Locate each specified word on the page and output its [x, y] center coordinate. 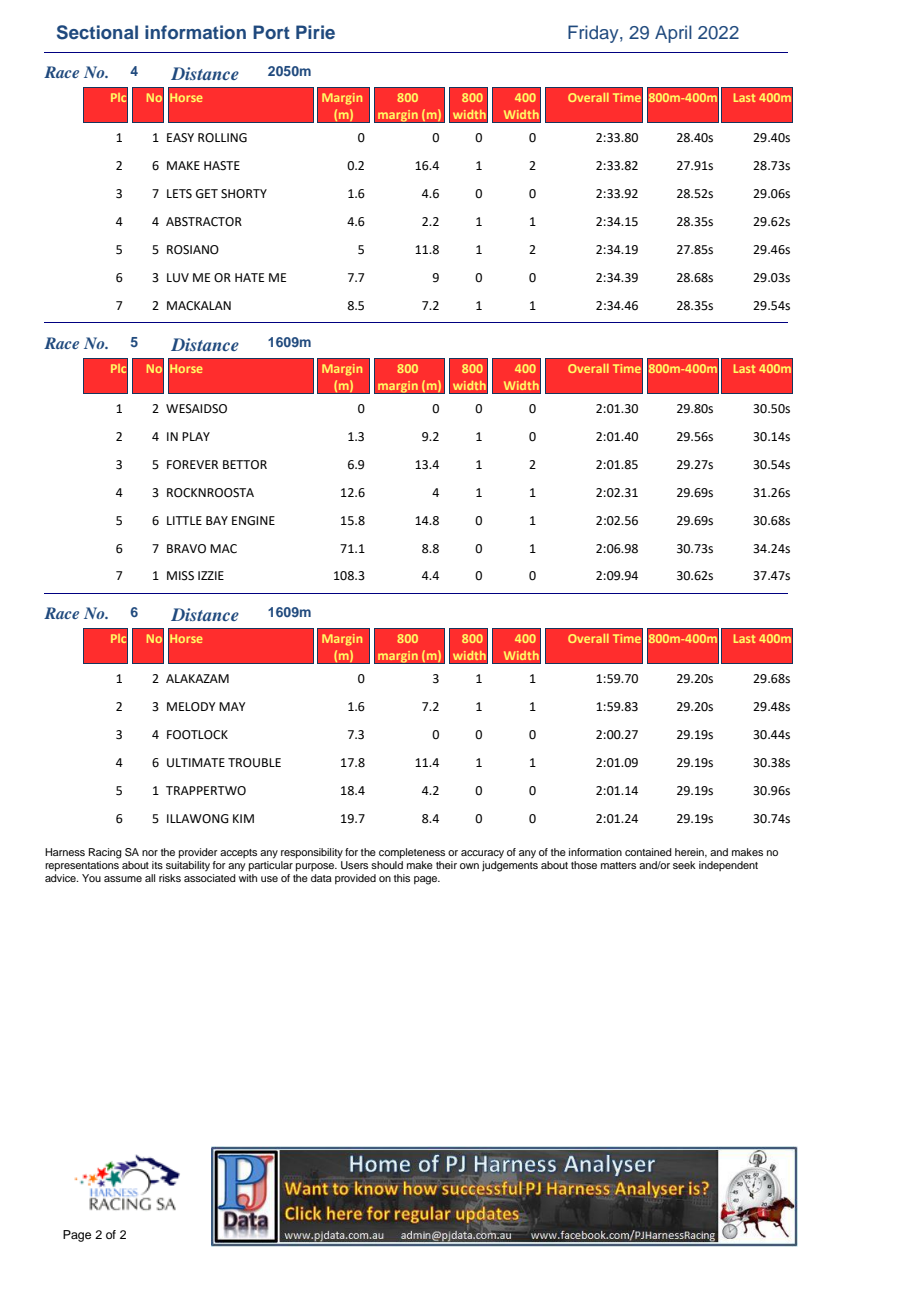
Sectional [97, 32]
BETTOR [245, 465]
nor [150, 853]
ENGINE [253, 521]
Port [271, 32]
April [673, 34]
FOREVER [192, 465]
